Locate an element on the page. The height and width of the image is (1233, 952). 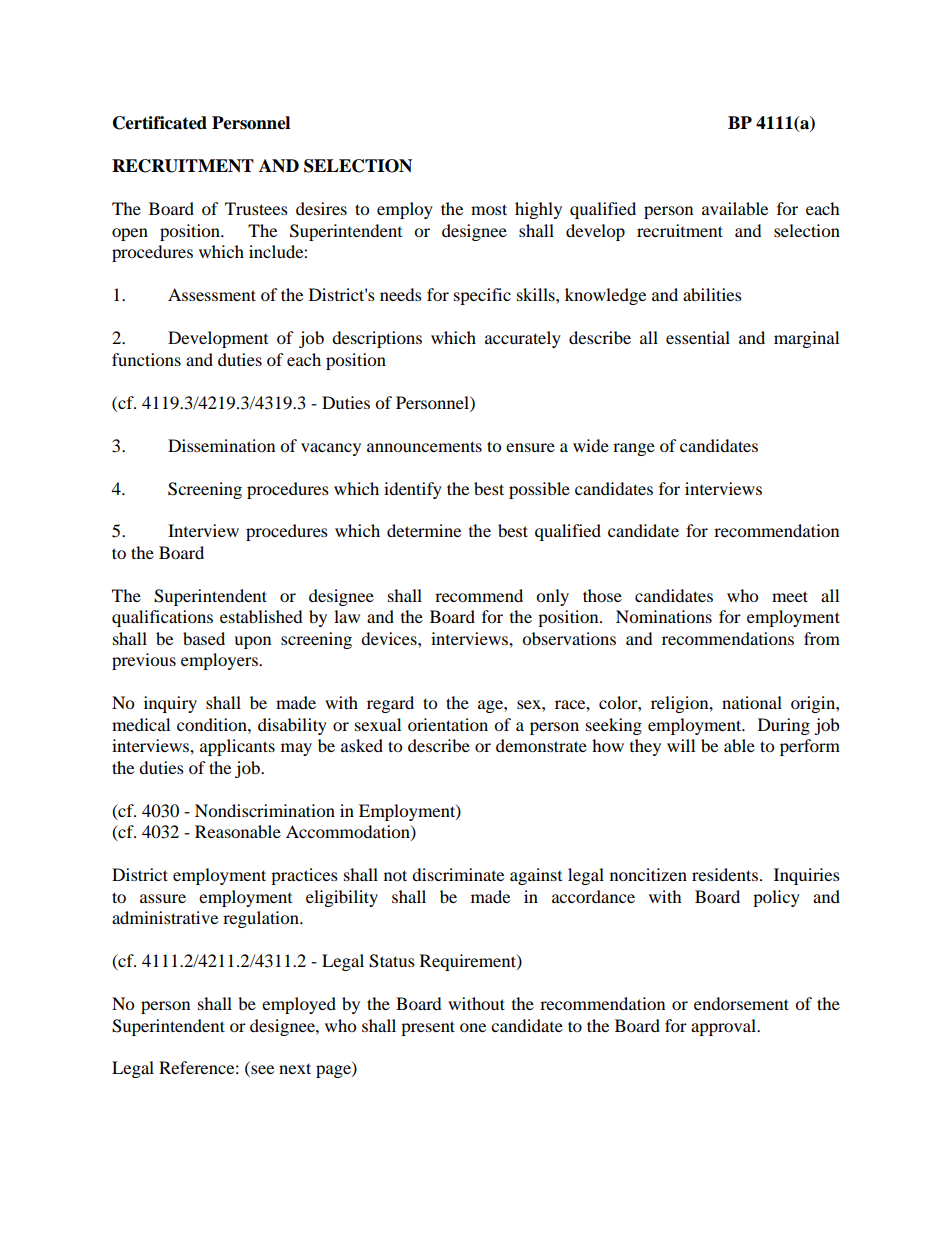
next is located at coordinates (295, 1068).
